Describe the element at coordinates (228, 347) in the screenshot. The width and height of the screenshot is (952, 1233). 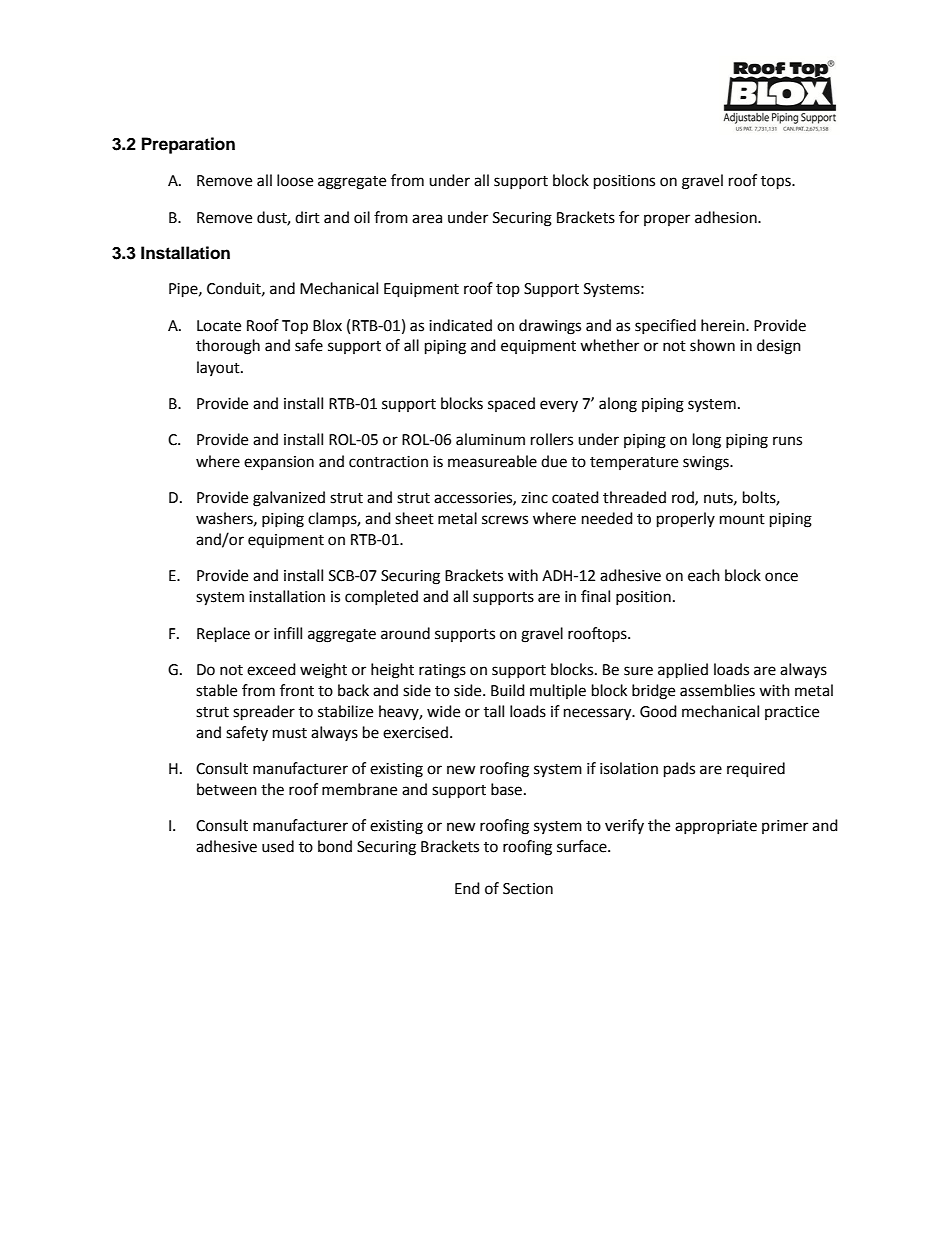
I see `thorough` at that location.
